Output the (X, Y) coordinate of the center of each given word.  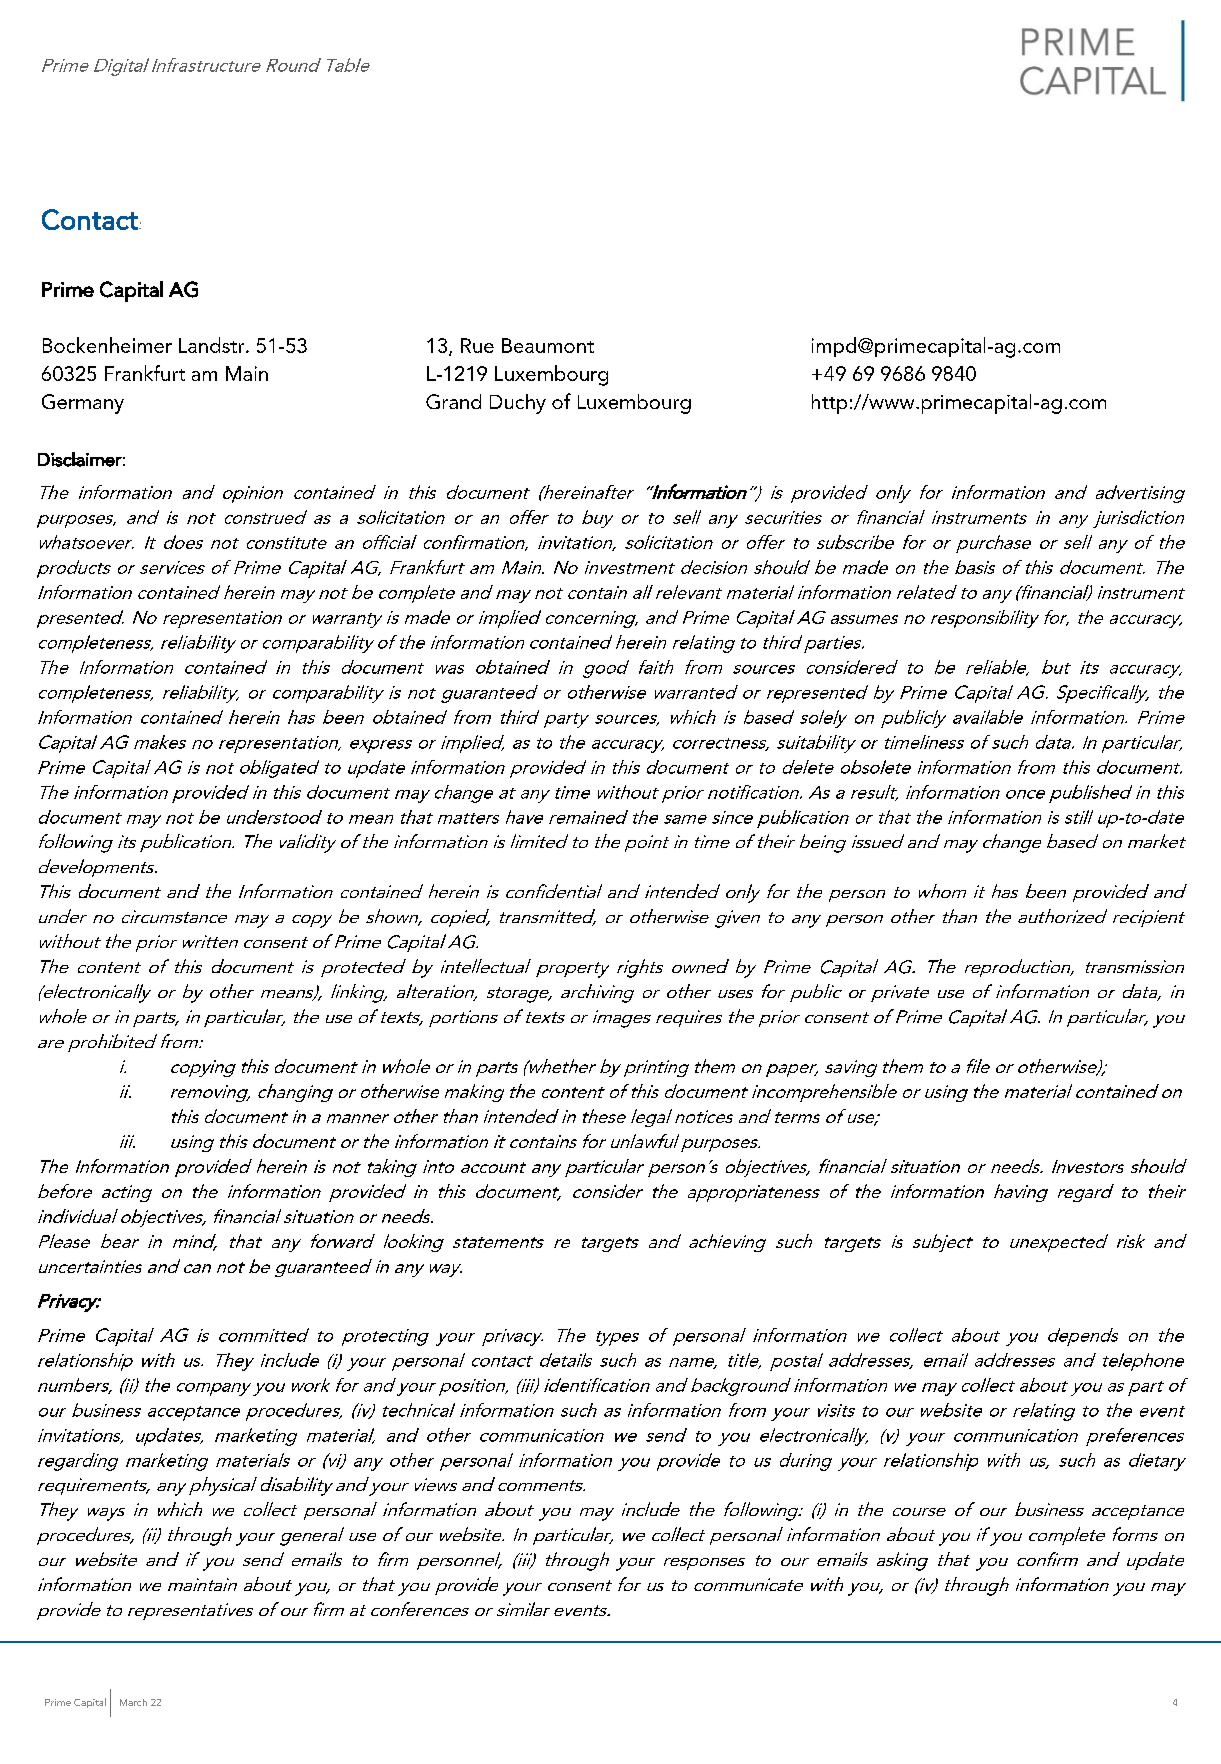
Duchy (518, 404)
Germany (83, 404)
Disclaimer (80, 459)
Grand (453, 401)
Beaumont (548, 345)
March (133, 1702)
